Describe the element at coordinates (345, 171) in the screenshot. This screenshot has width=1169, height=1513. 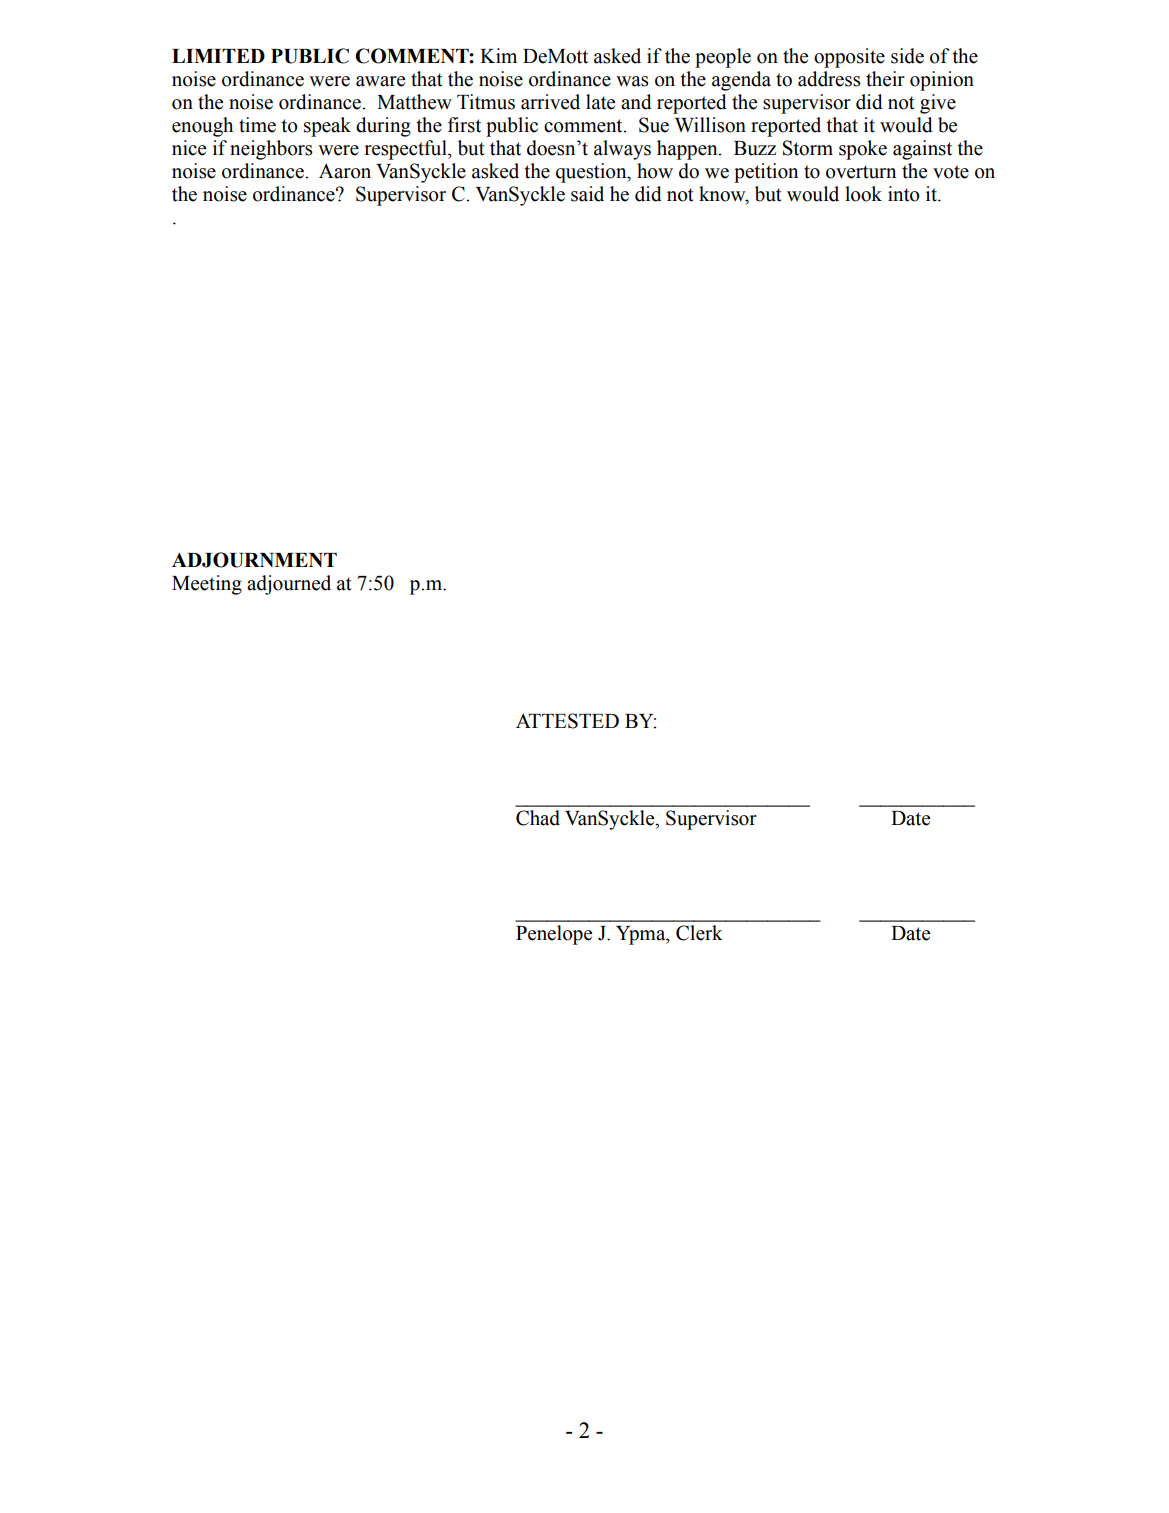
I see `Aaron` at that location.
